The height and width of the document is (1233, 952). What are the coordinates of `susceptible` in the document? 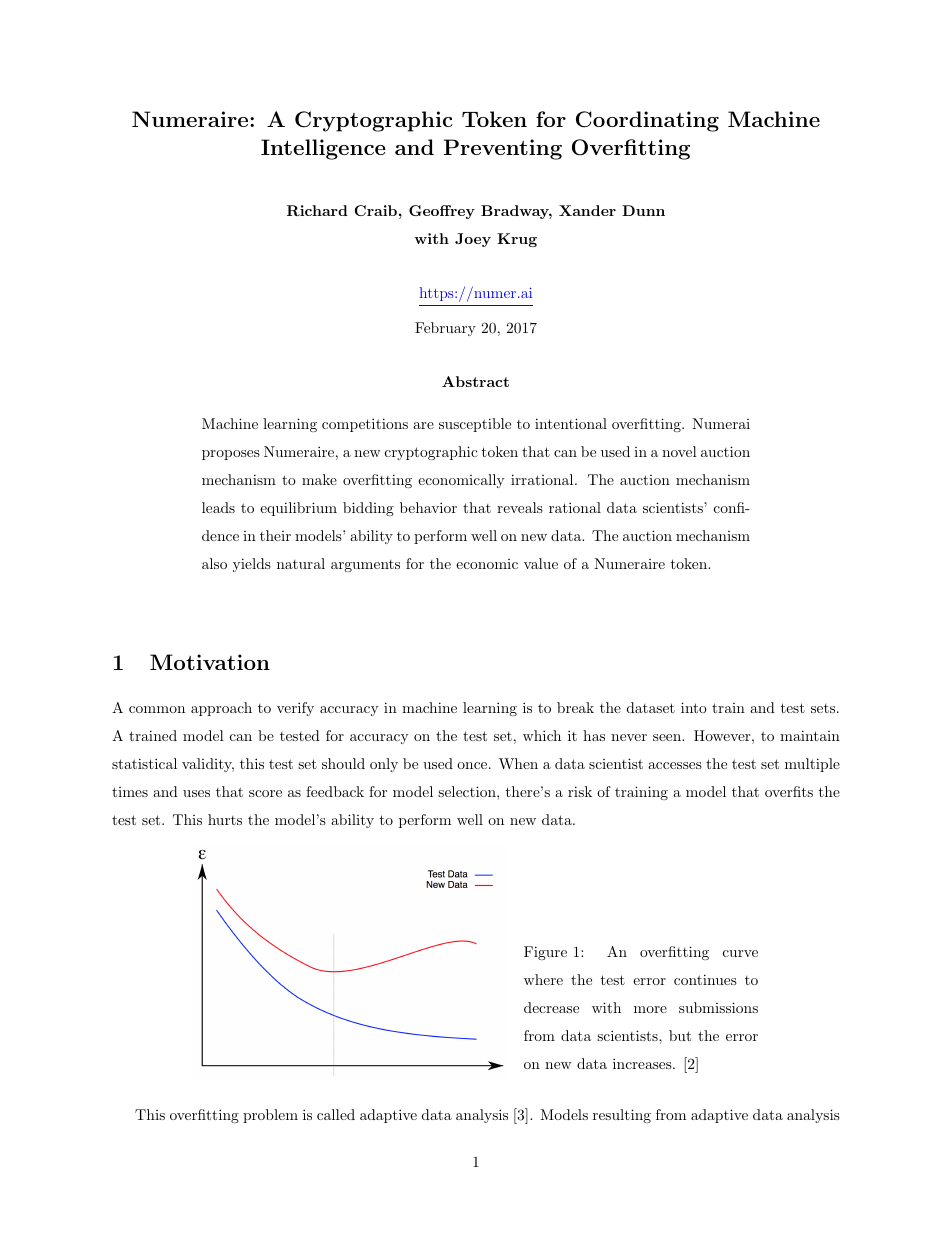 It's located at (475, 425).
